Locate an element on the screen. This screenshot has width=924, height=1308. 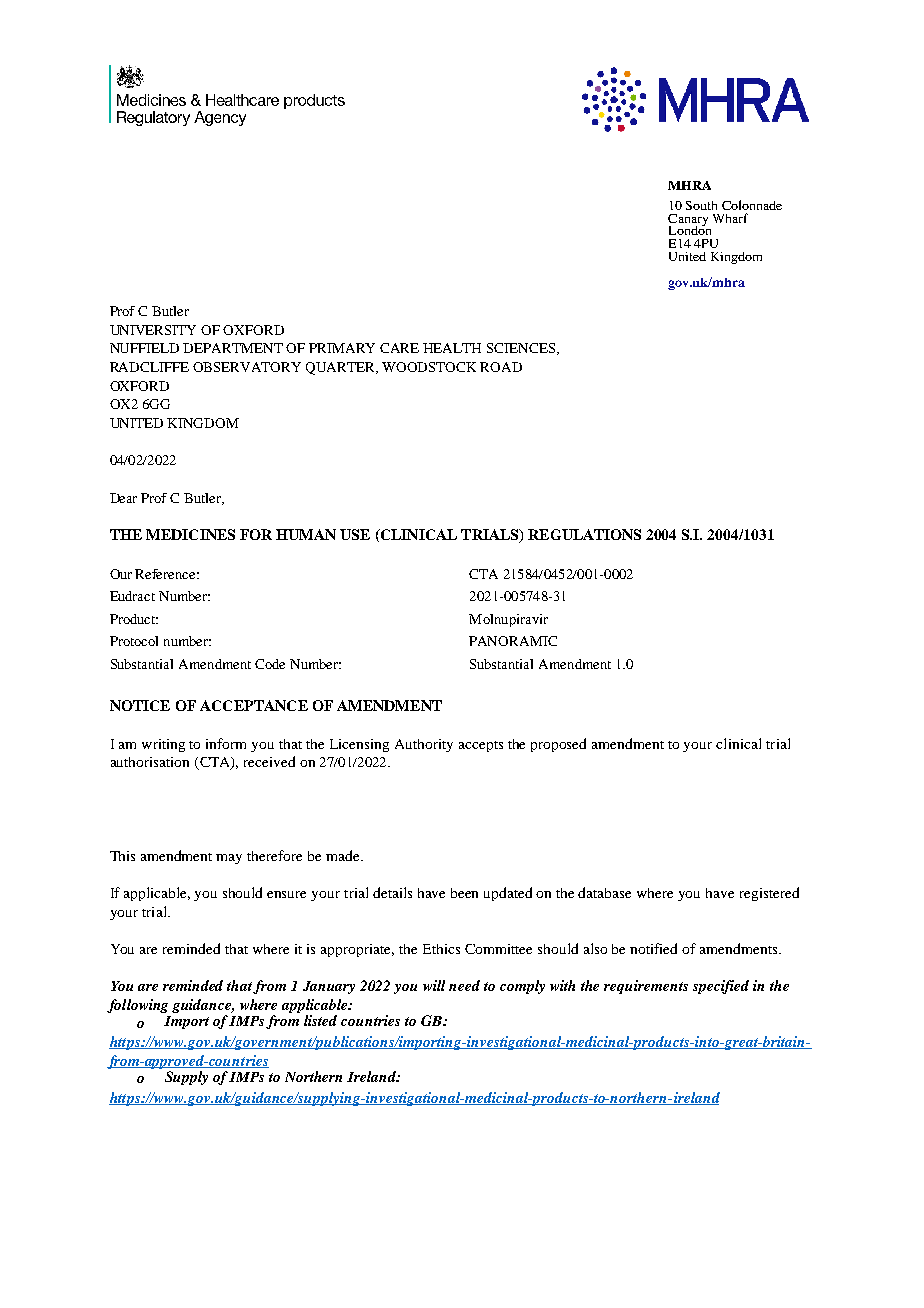
inform is located at coordinates (226, 743).
